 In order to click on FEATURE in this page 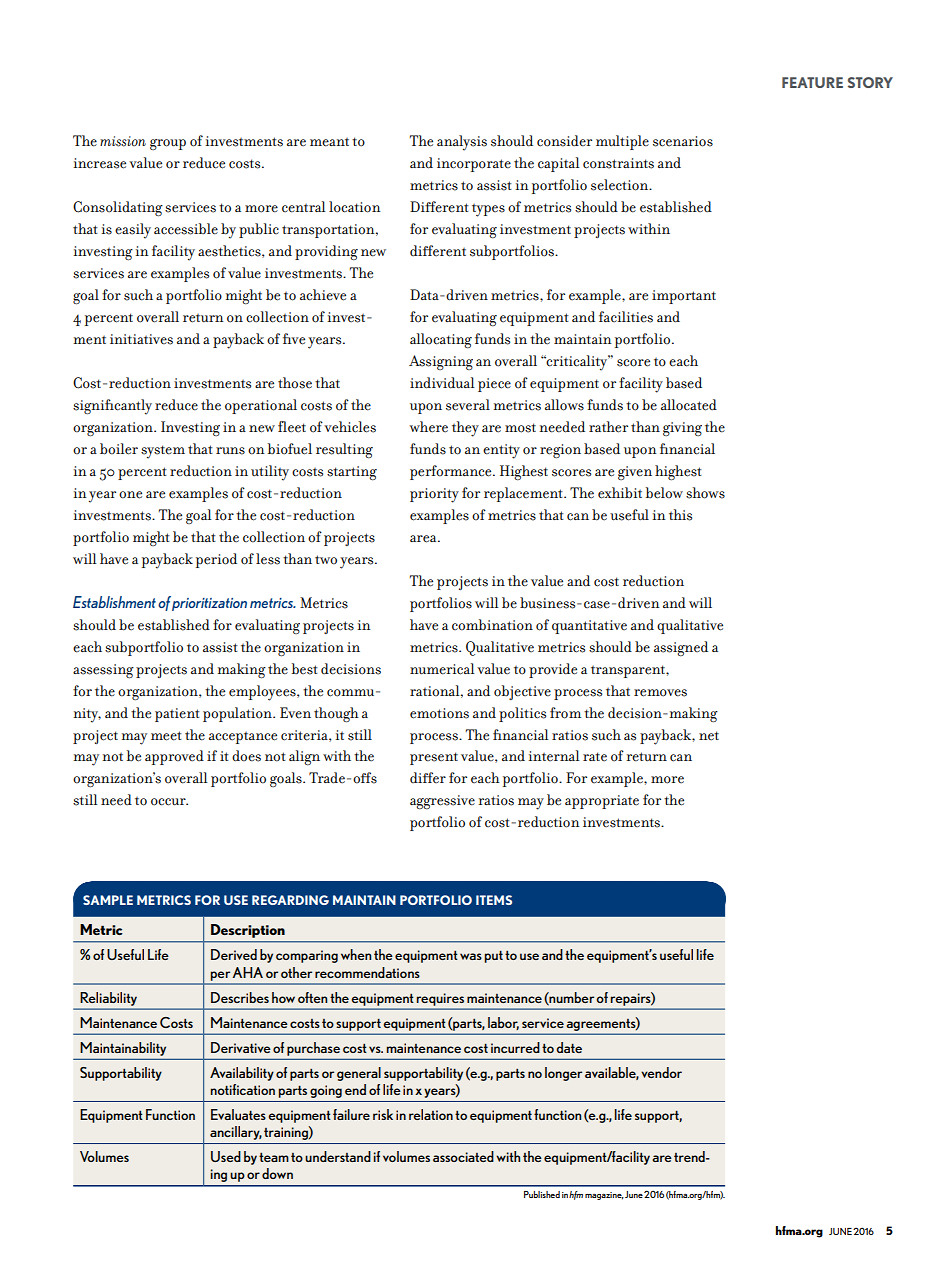, I will do `click(812, 82)`.
